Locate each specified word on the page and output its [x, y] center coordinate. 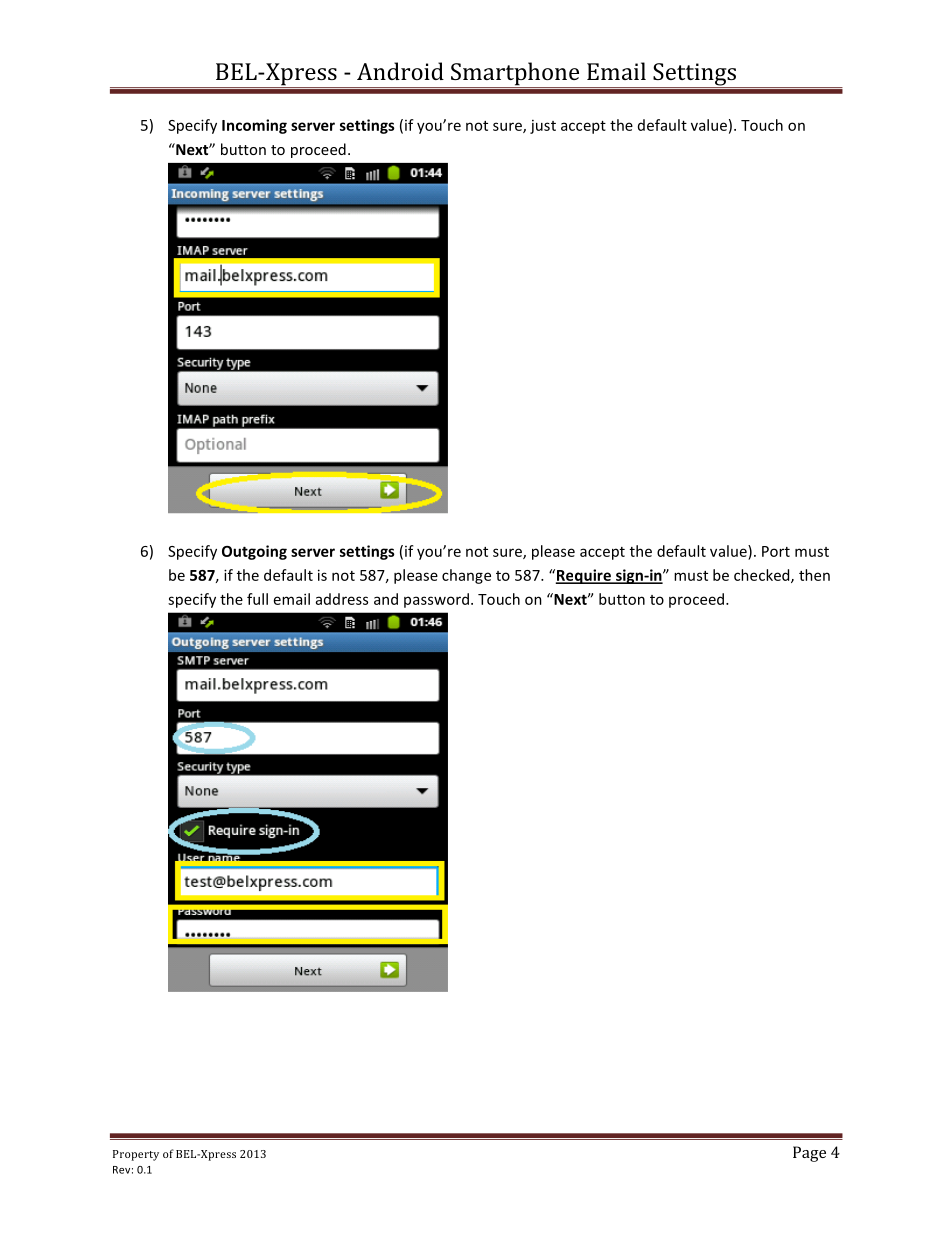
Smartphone [515, 75]
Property [136, 1155]
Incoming [254, 126]
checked [763, 576]
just [543, 127]
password [436, 600]
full [257, 599]
